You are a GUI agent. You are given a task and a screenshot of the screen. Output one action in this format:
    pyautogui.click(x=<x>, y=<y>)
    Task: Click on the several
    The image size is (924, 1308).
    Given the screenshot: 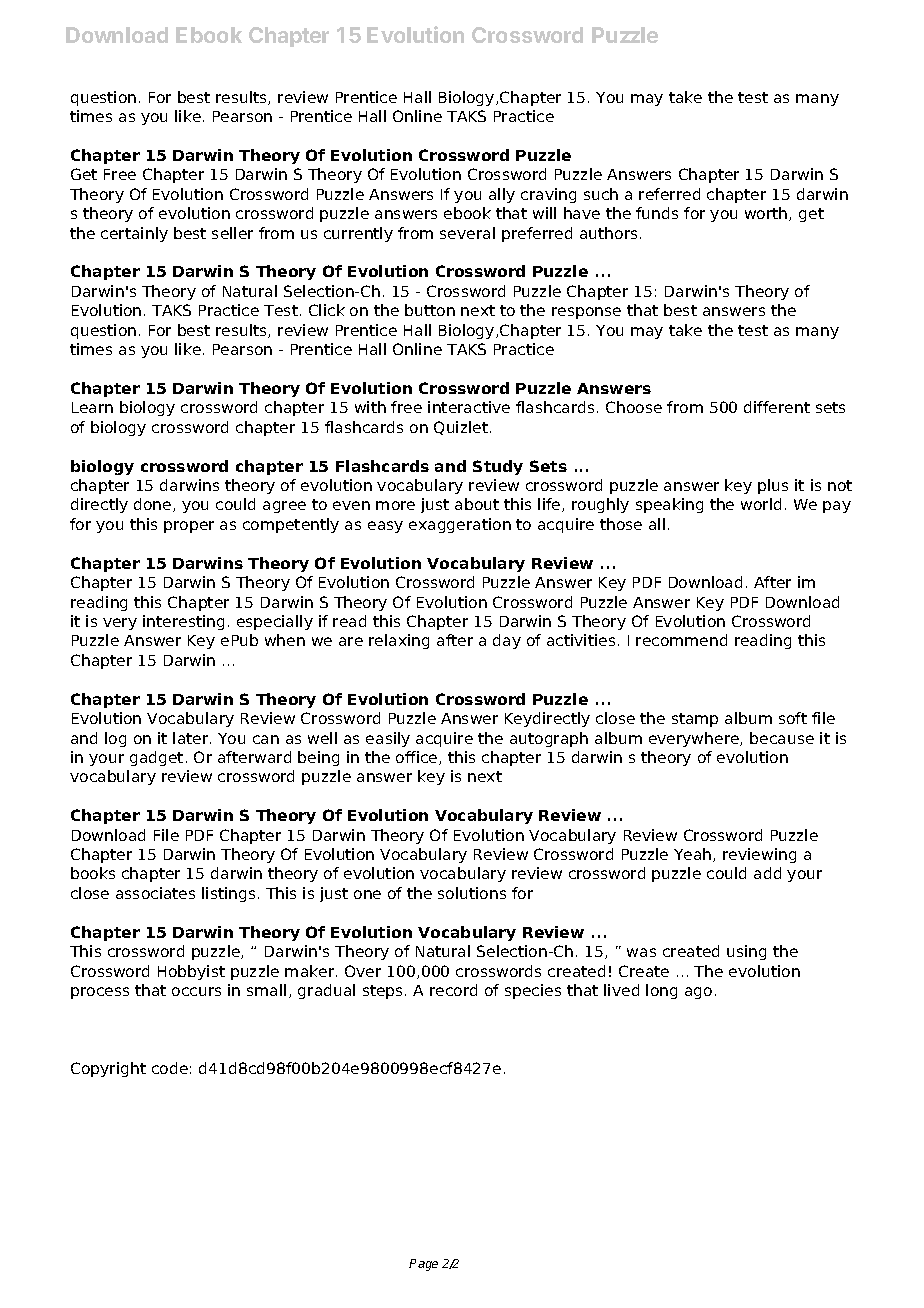 What is the action you would take?
    pyautogui.click(x=467, y=233)
